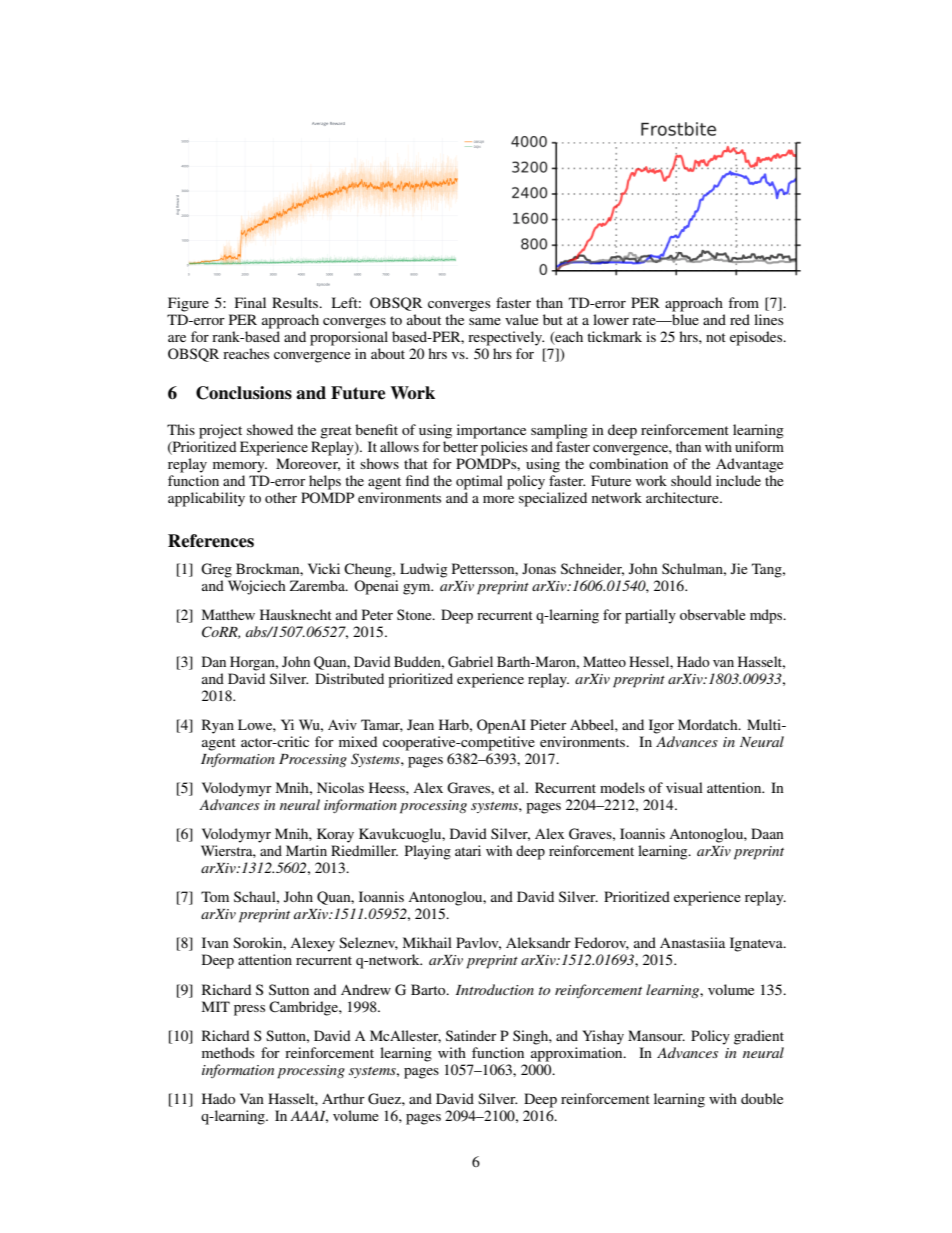 The width and height of the screenshot is (952, 1233). What do you see at coordinates (661, 726) in the screenshot?
I see `Igor` at bounding box center [661, 726].
